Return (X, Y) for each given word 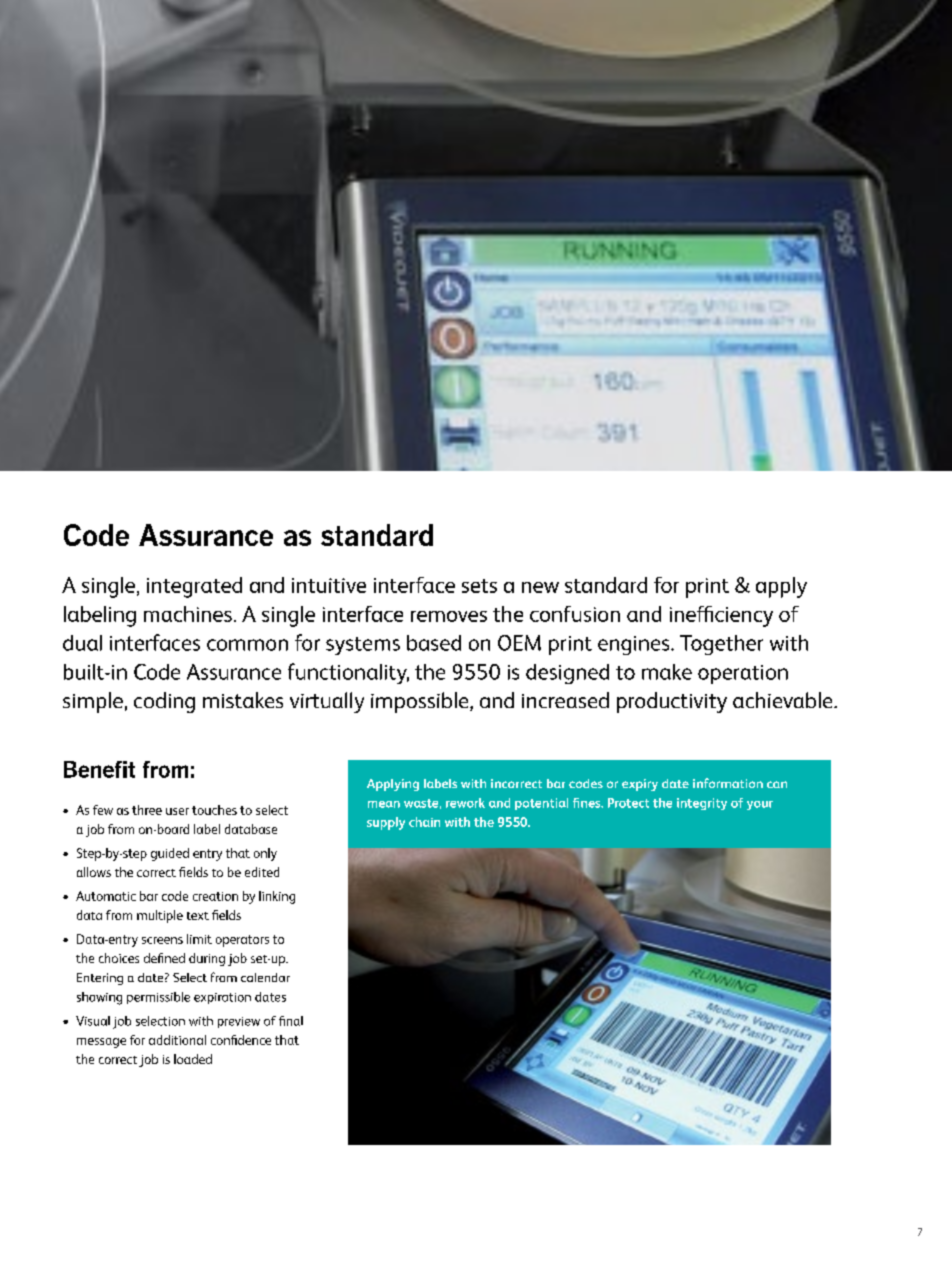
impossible (421, 702)
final (291, 1021)
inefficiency (721, 616)
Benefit (99, 769)
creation (215, 896)
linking (277, 897)
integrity (702, 804)
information (728, 783)
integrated (194, 587)
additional (177, 1040)
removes (449, 616)
